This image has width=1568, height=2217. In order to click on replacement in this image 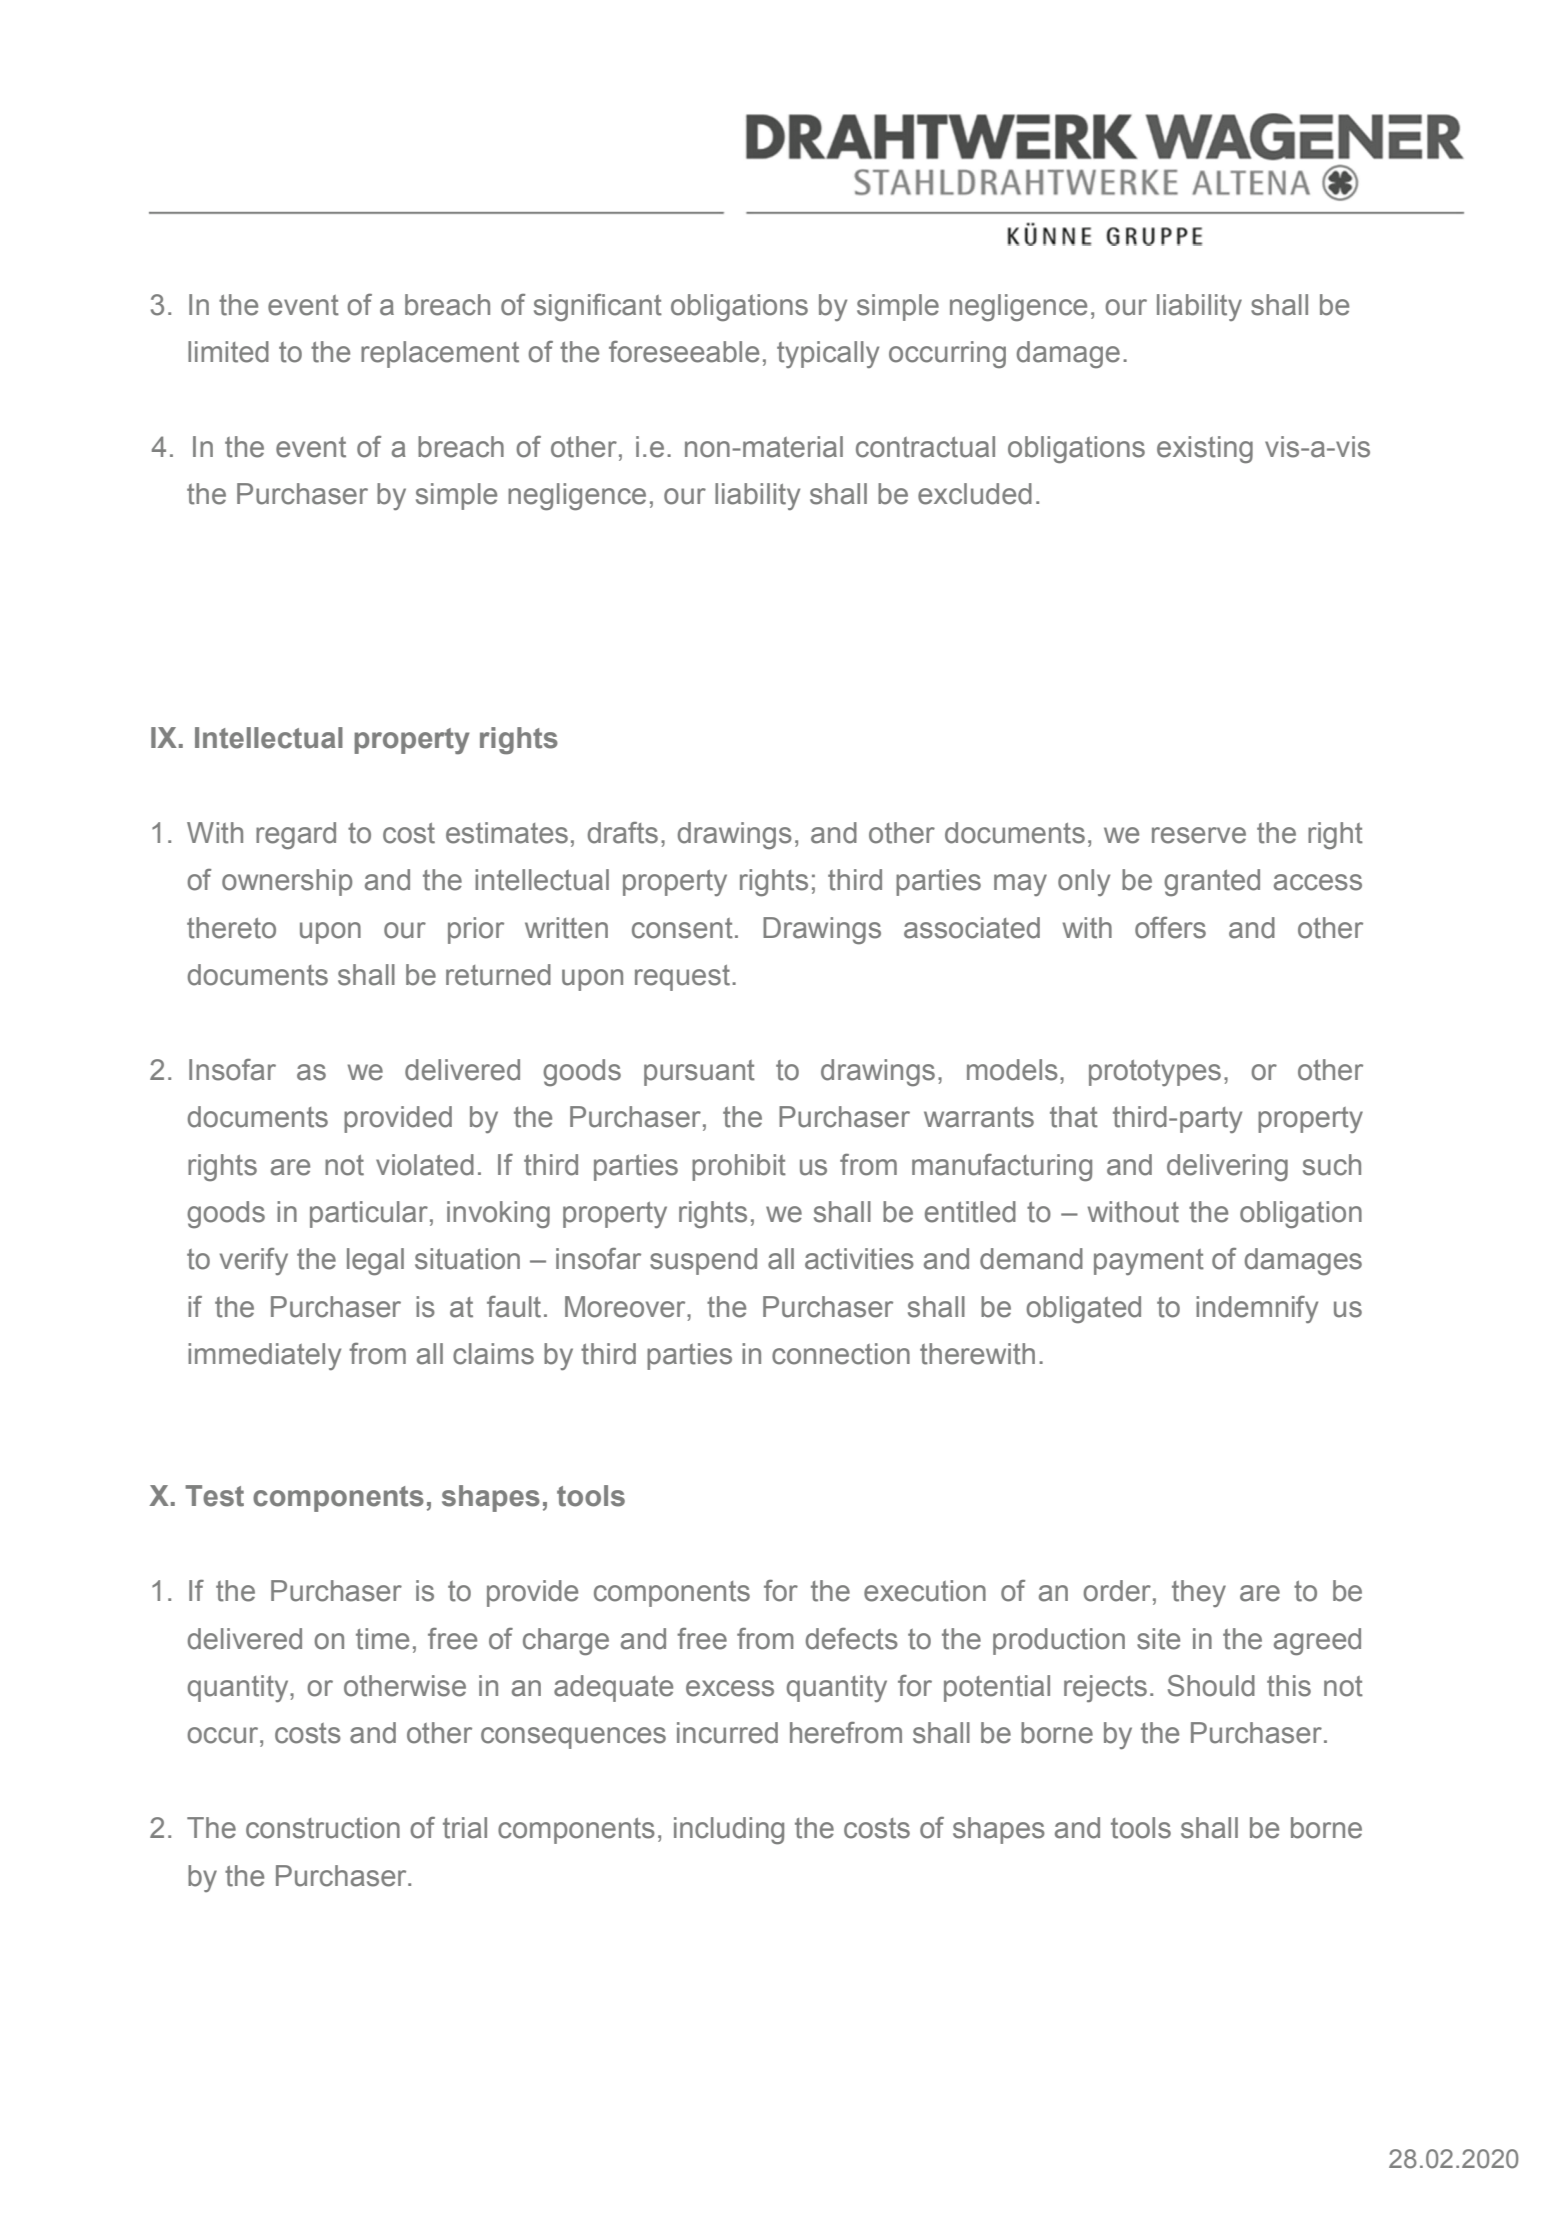, I will do `click(440, 354)`.
